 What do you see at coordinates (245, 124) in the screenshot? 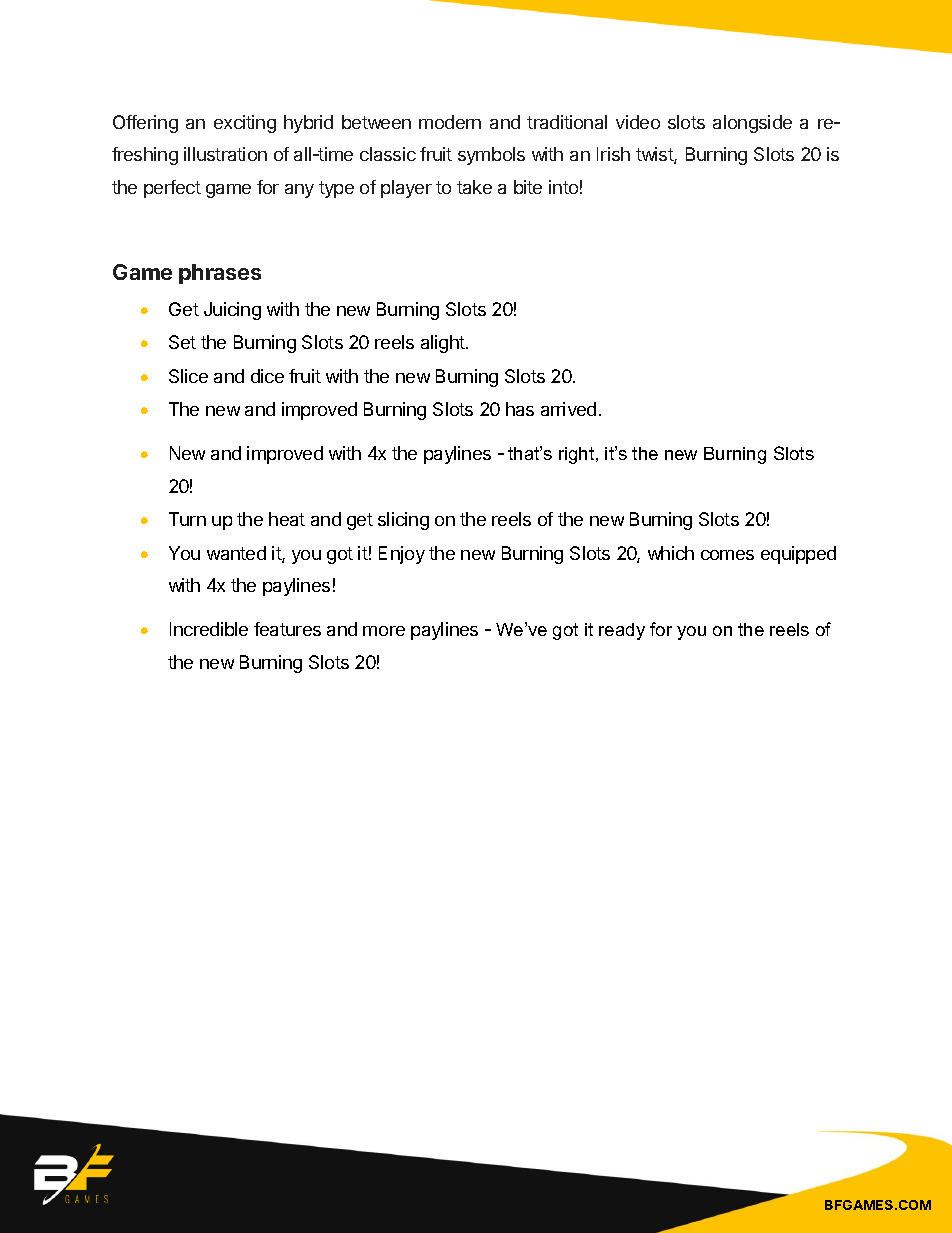
I see `exciting` at bounding box center [245, 124].
